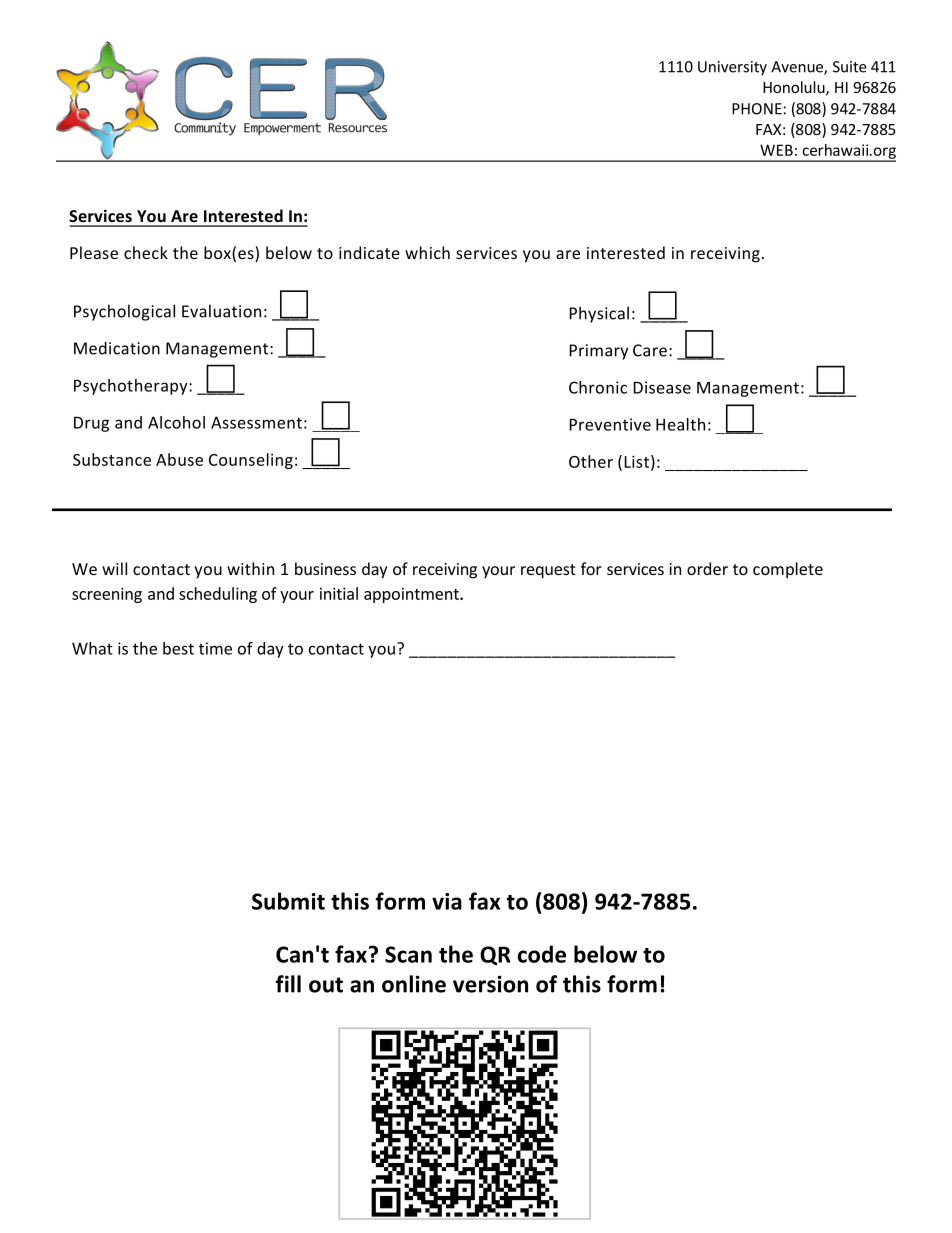 The image size is (952, 1233). I want to click on appointment, so click(412, 595).
